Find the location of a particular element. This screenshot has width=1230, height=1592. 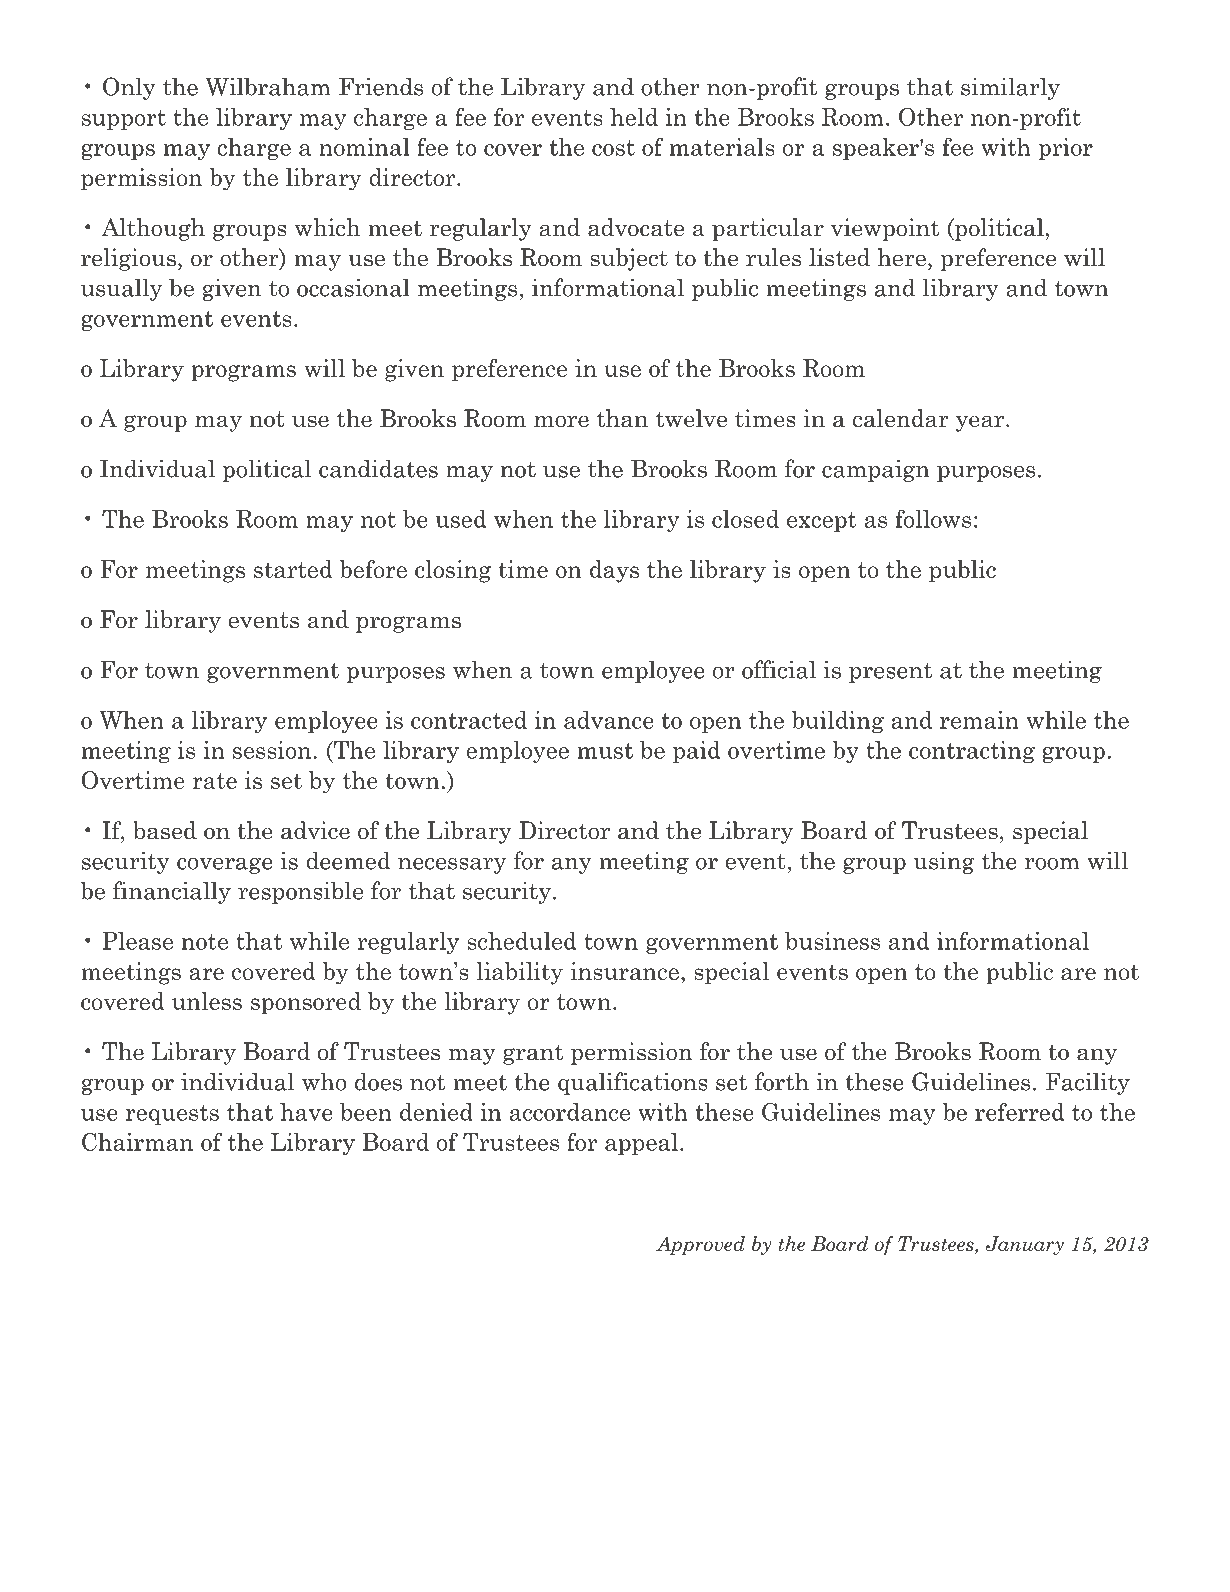

held is located at coordinates (634, 117).
